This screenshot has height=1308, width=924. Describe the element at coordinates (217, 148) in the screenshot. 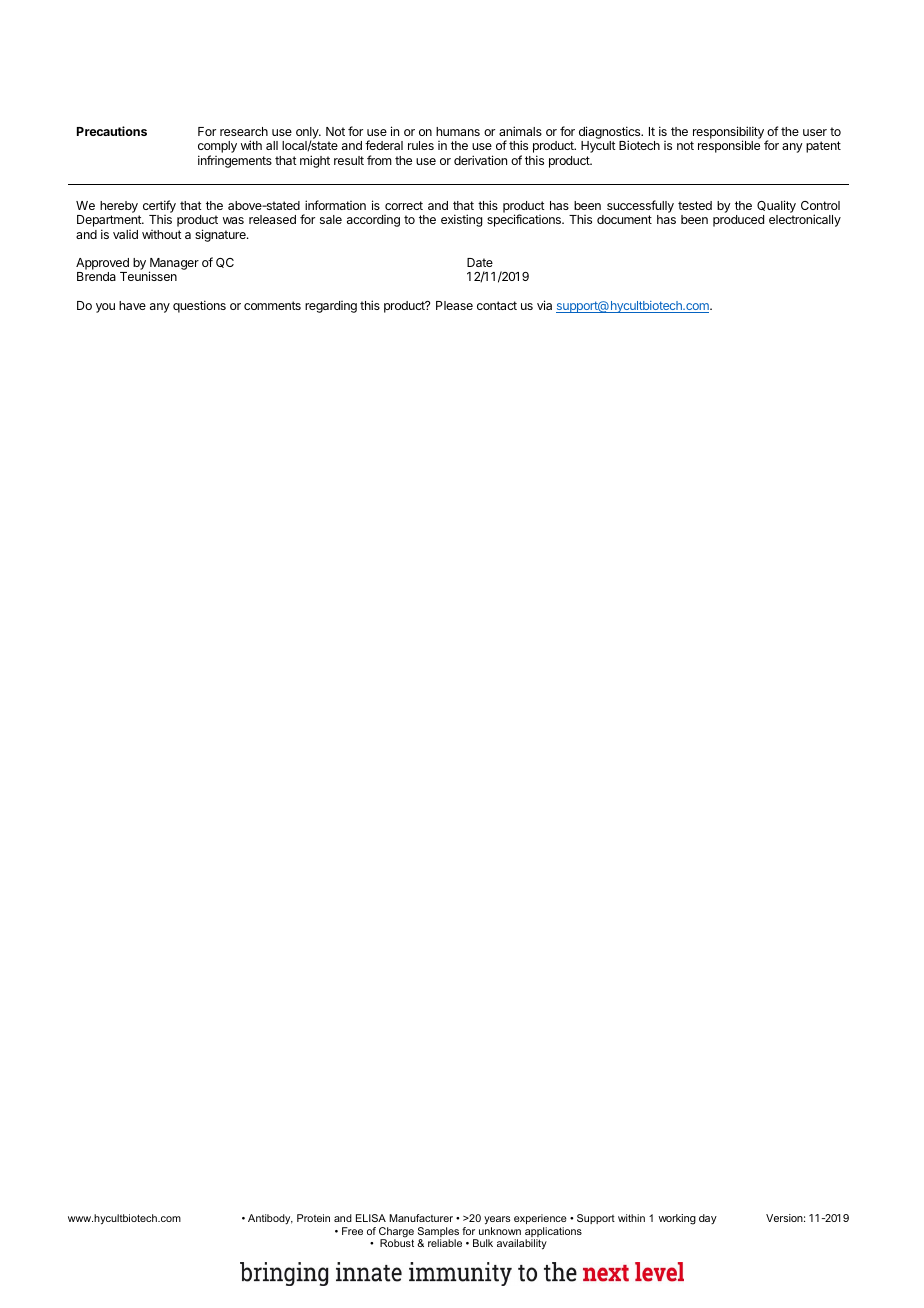

I see `comply` at that location.
